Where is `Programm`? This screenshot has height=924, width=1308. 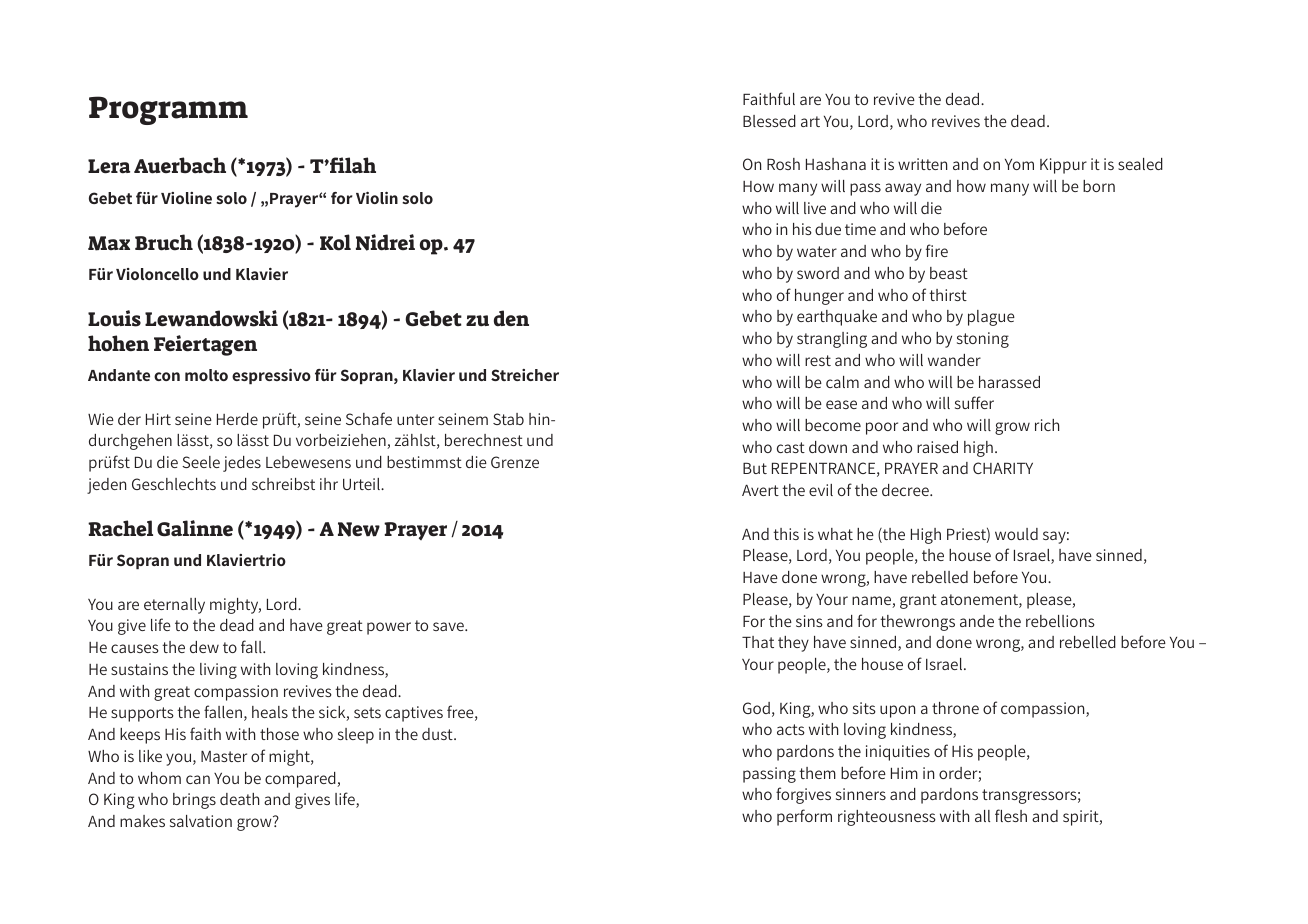
Programm is located at coordinates (168, 110).
